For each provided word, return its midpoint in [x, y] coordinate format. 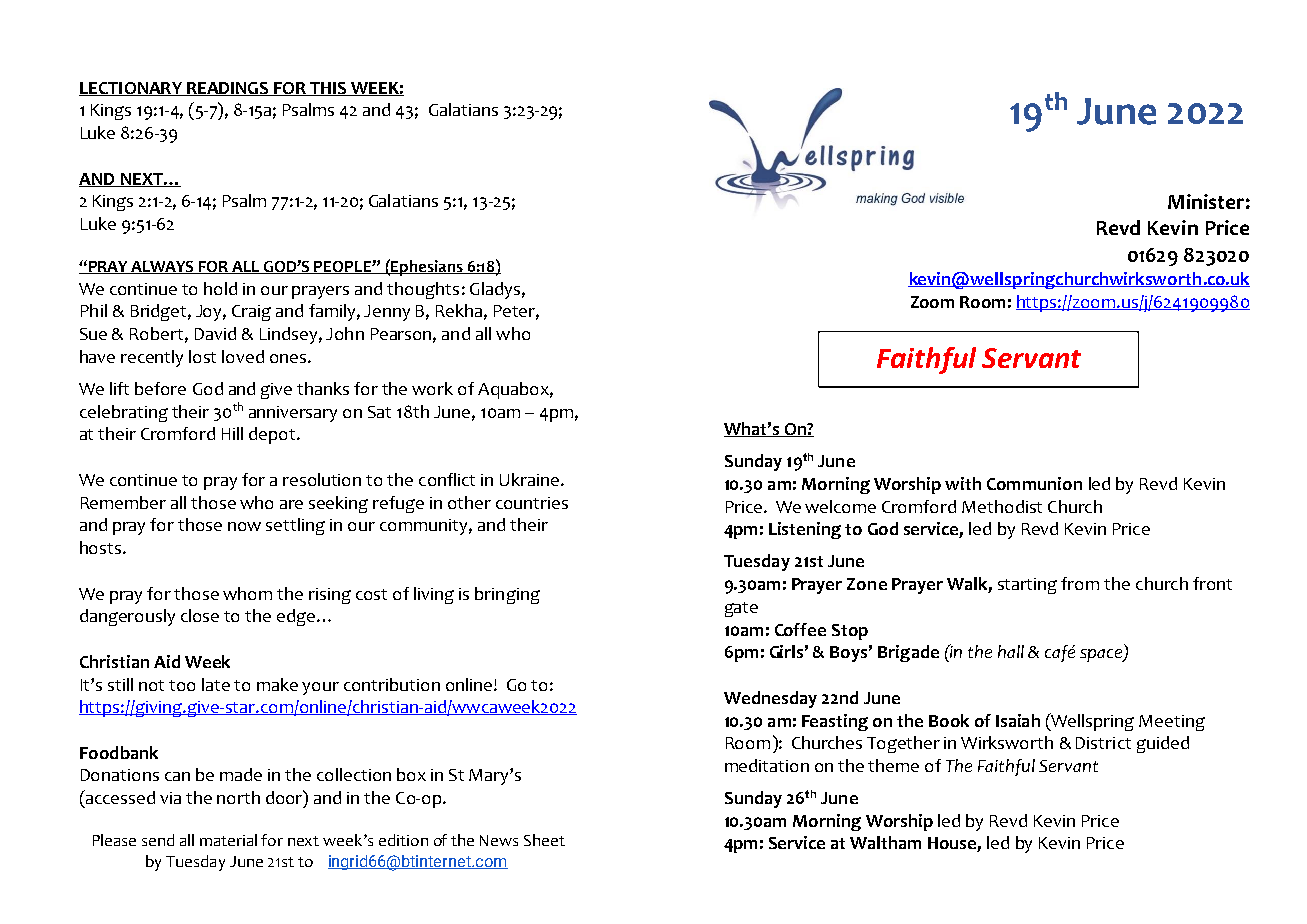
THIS [328, 89]
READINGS [228, 89]
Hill [232, 433]
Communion [1034, 483]
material [228, 840]
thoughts [423, 290]
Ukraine [531, 479]
